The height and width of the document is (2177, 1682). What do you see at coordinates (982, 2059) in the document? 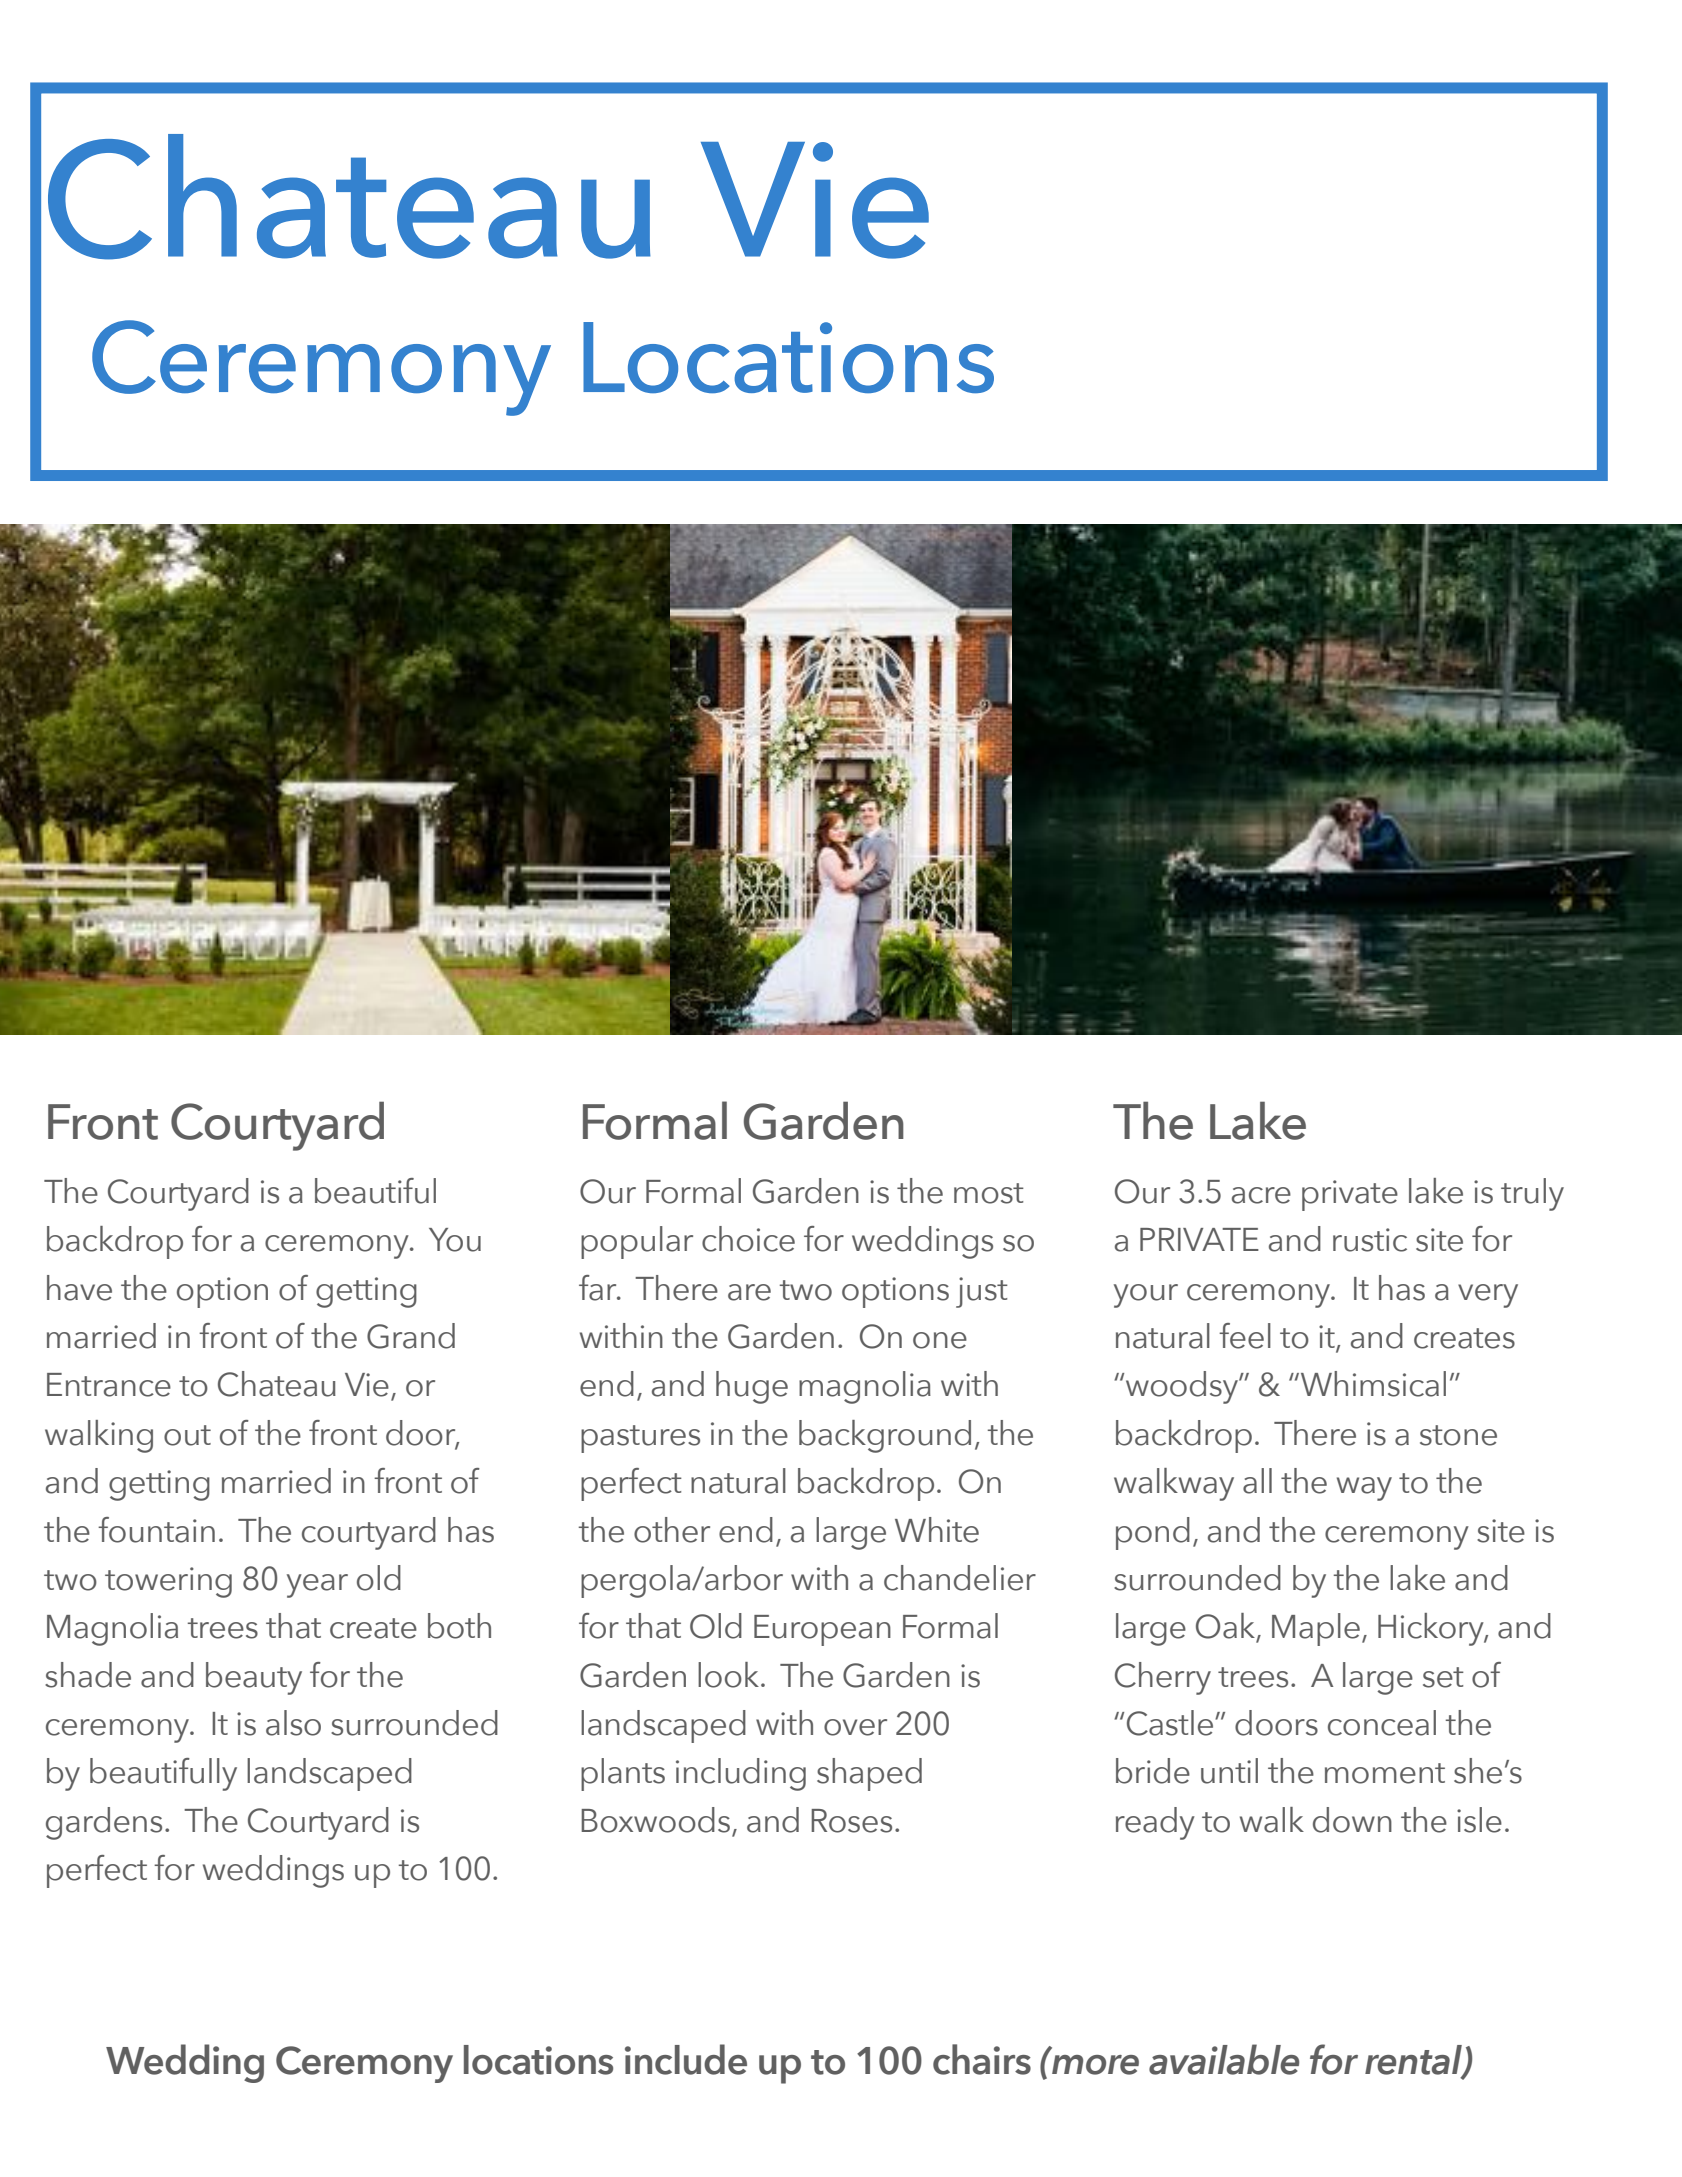
I see `chairs` at bounding box center [982, 2059].
